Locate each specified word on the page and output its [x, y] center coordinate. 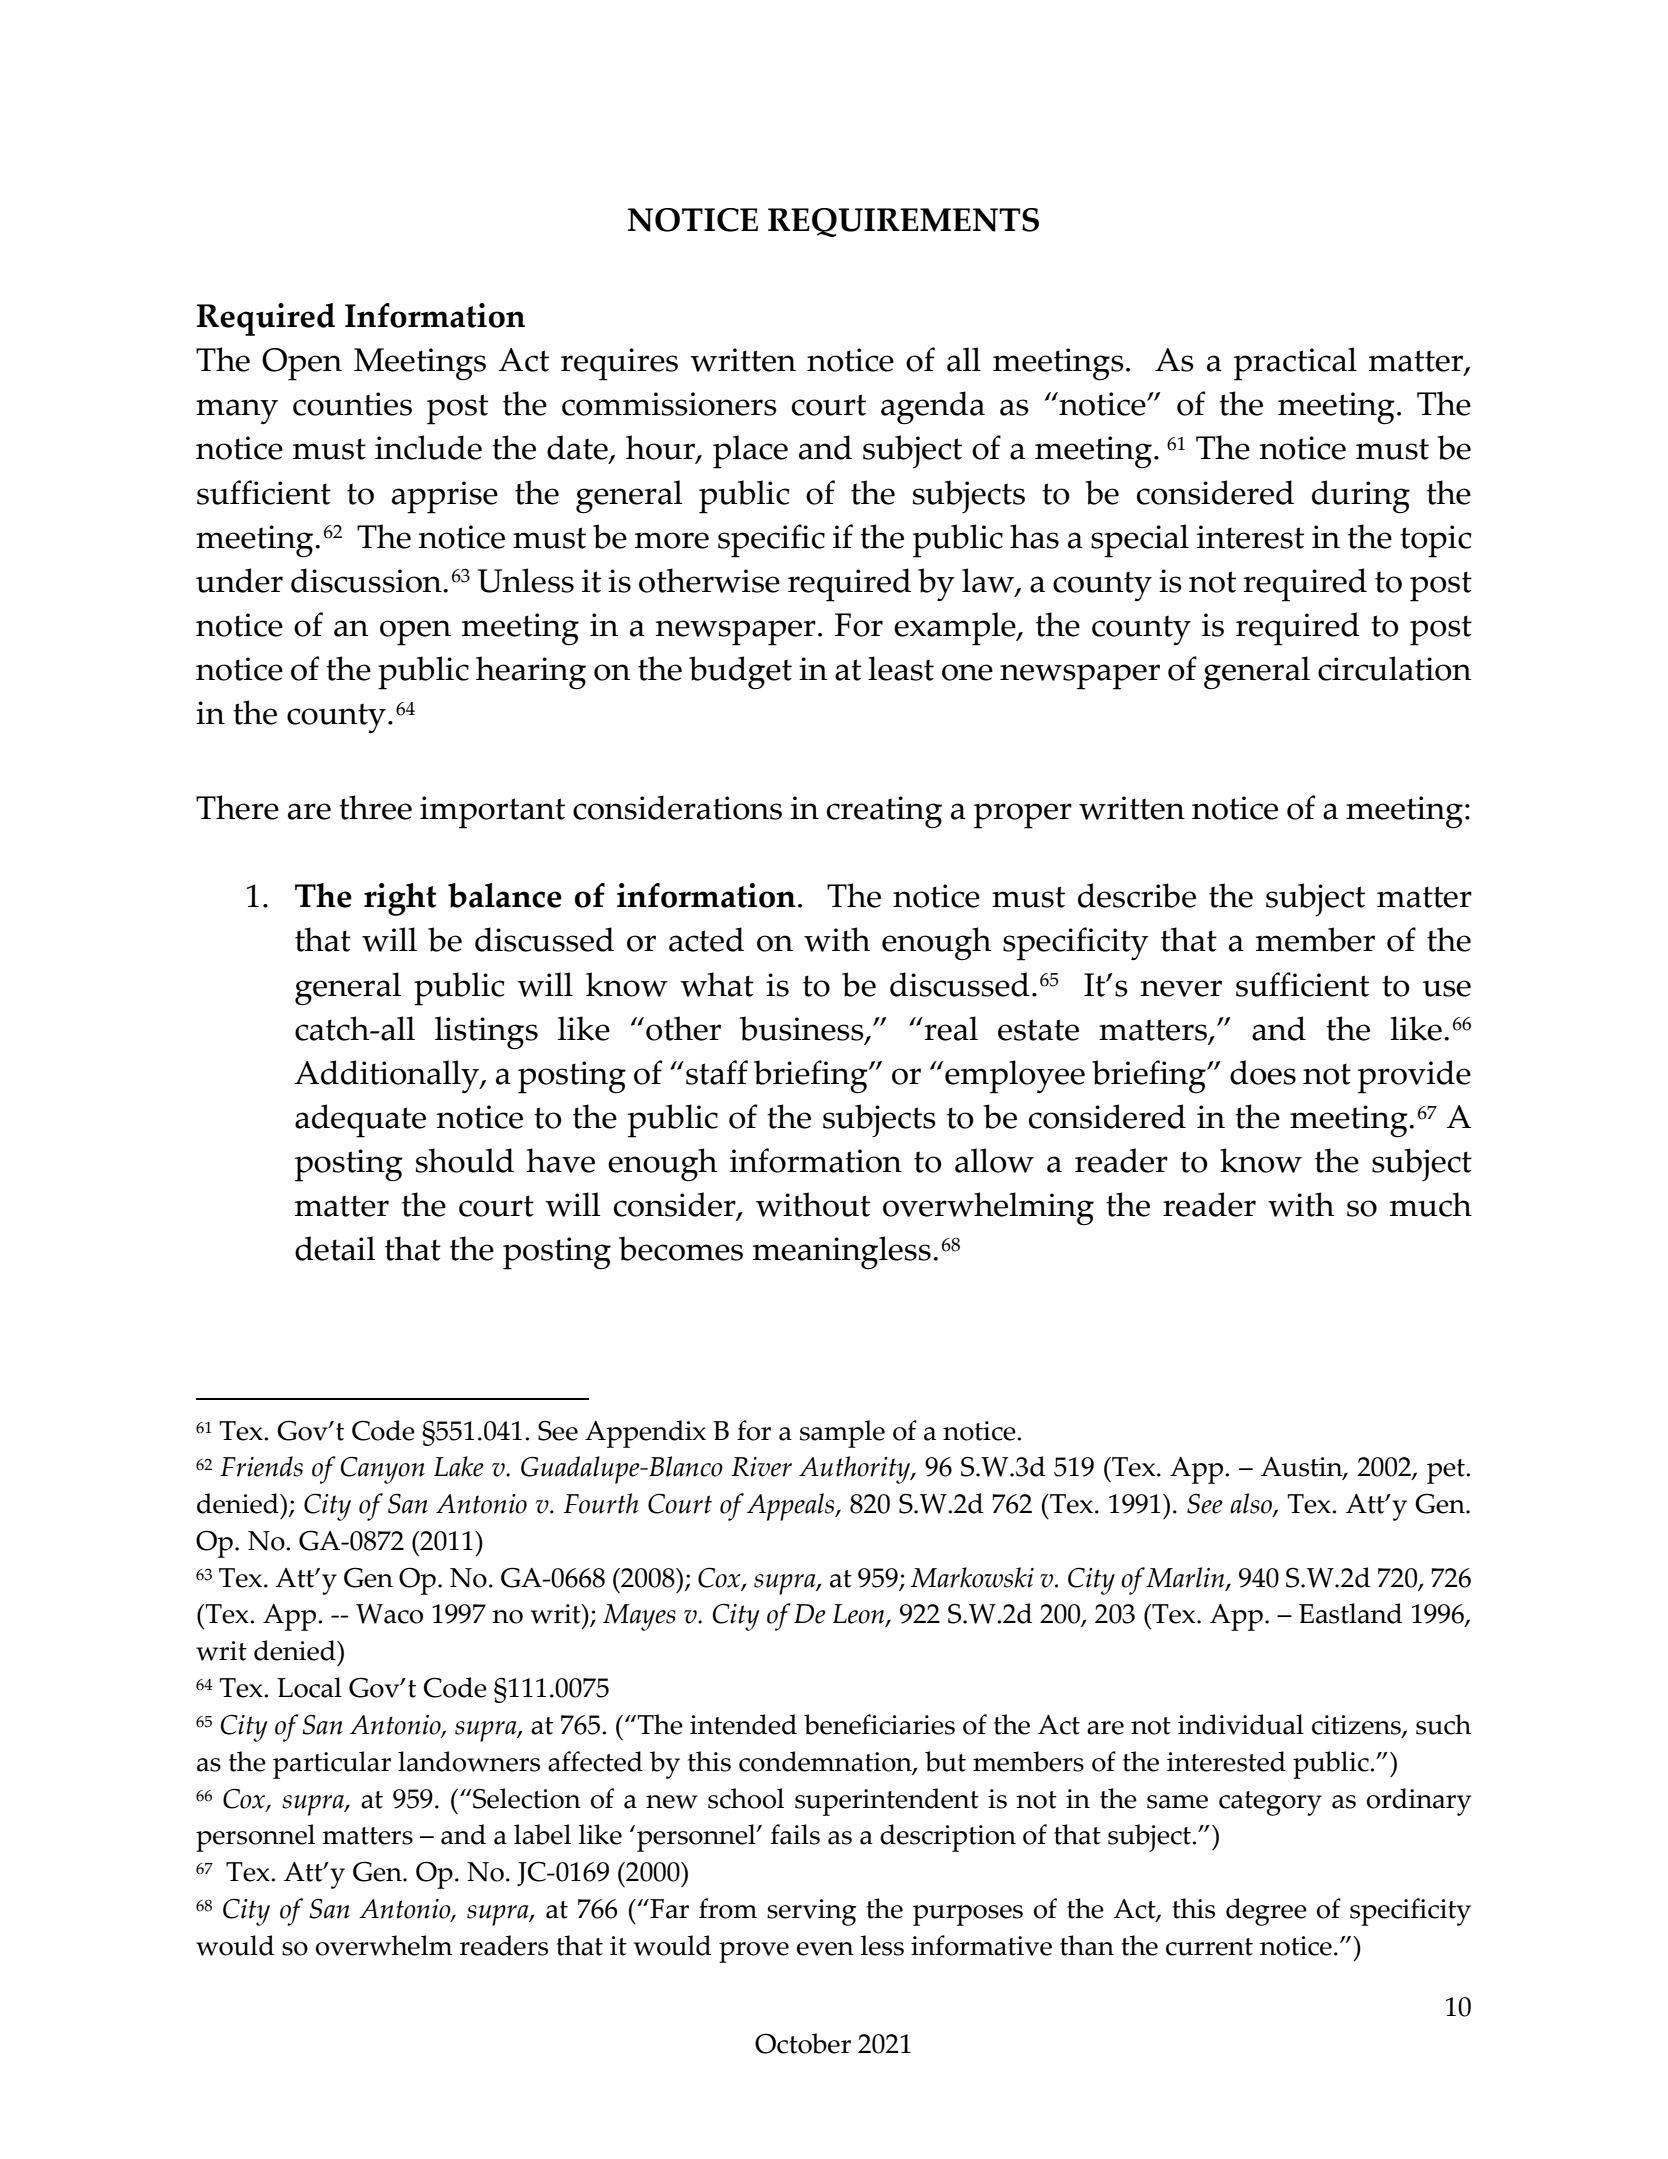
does [1263, 1072]
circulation [1394, 668]
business [803, 1029]
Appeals [792, 1507]
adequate [360, 1121]
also [1252, 1505]
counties [352, 404]
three [375, 807]
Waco [389, 1614]
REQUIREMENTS [903, 222]
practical [1295, 364]
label [542, 1834]
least [901, 668]
